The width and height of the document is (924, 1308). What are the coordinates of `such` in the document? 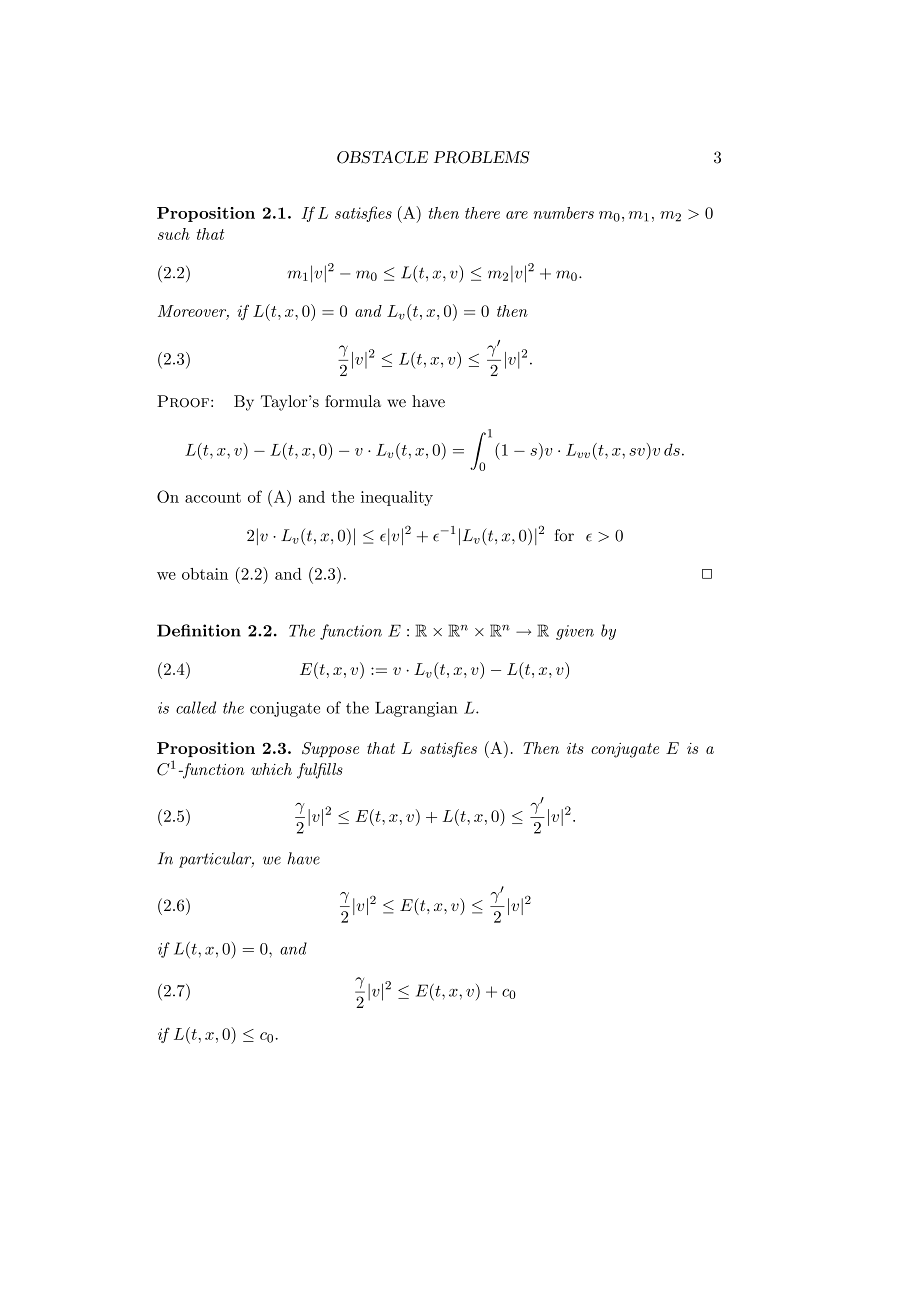 It's located at (174, 234).
